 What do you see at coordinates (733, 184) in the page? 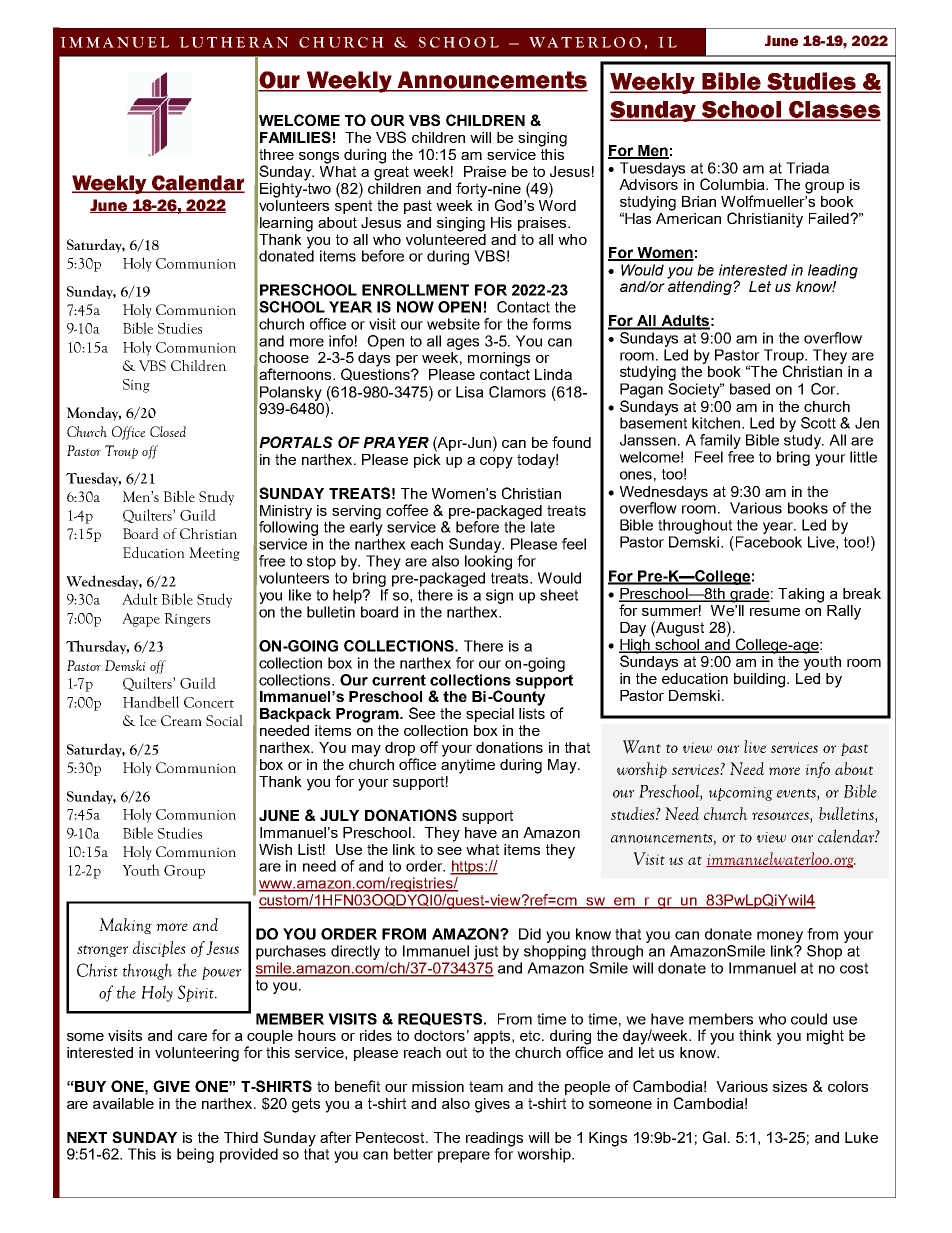
I see `Columbia` at bounding box center [733, 184].
